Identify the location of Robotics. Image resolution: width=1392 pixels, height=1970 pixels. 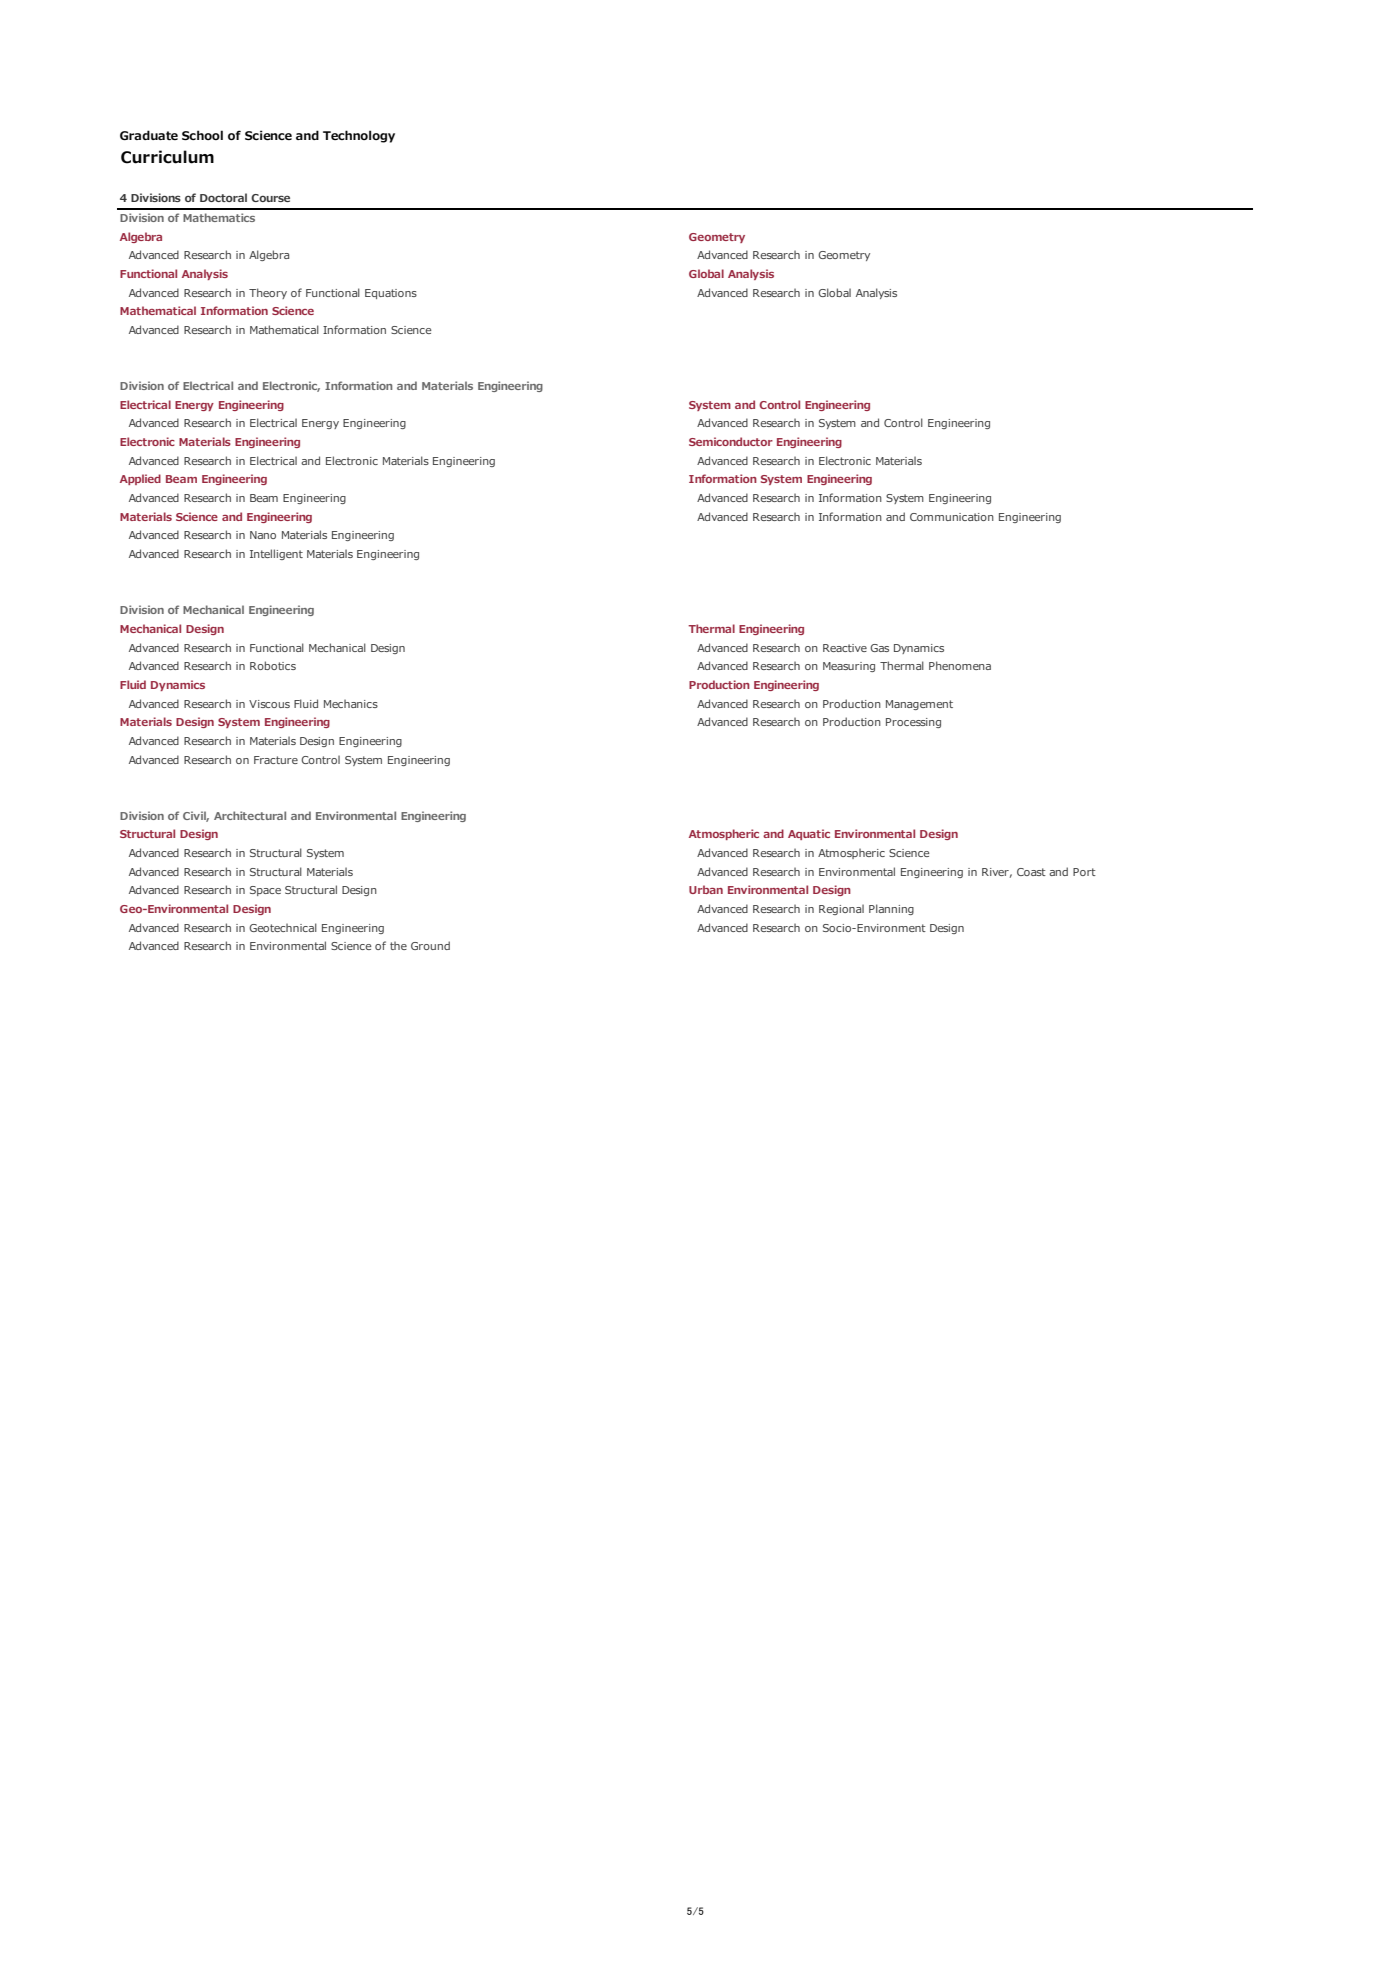
(273, 665).
